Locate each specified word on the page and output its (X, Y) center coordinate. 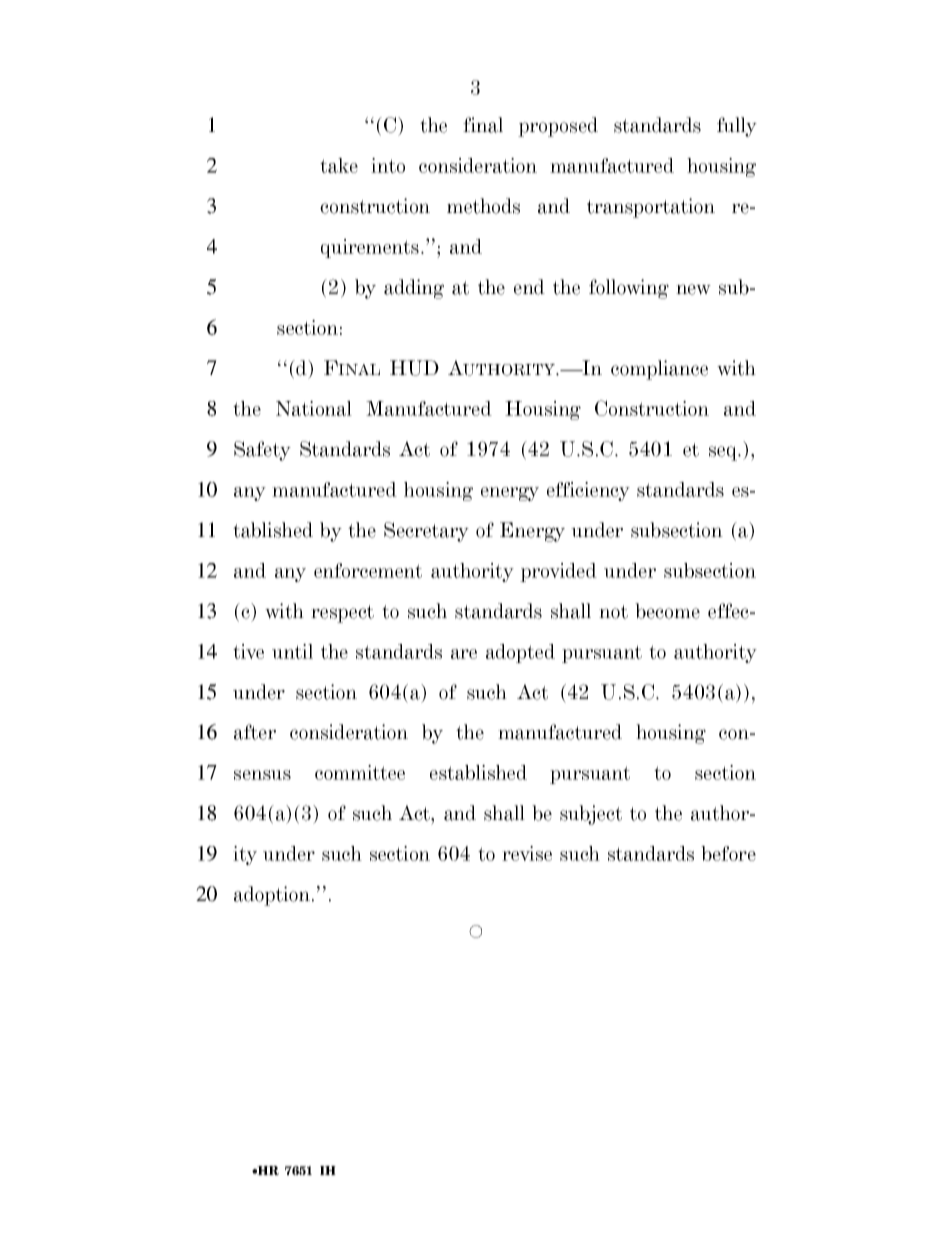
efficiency (588, 491)
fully (737, 127)
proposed (558, 127)
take (339, 165)
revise (527, 853)
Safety (262, 451)
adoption (273, 896)
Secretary (426, 532)
